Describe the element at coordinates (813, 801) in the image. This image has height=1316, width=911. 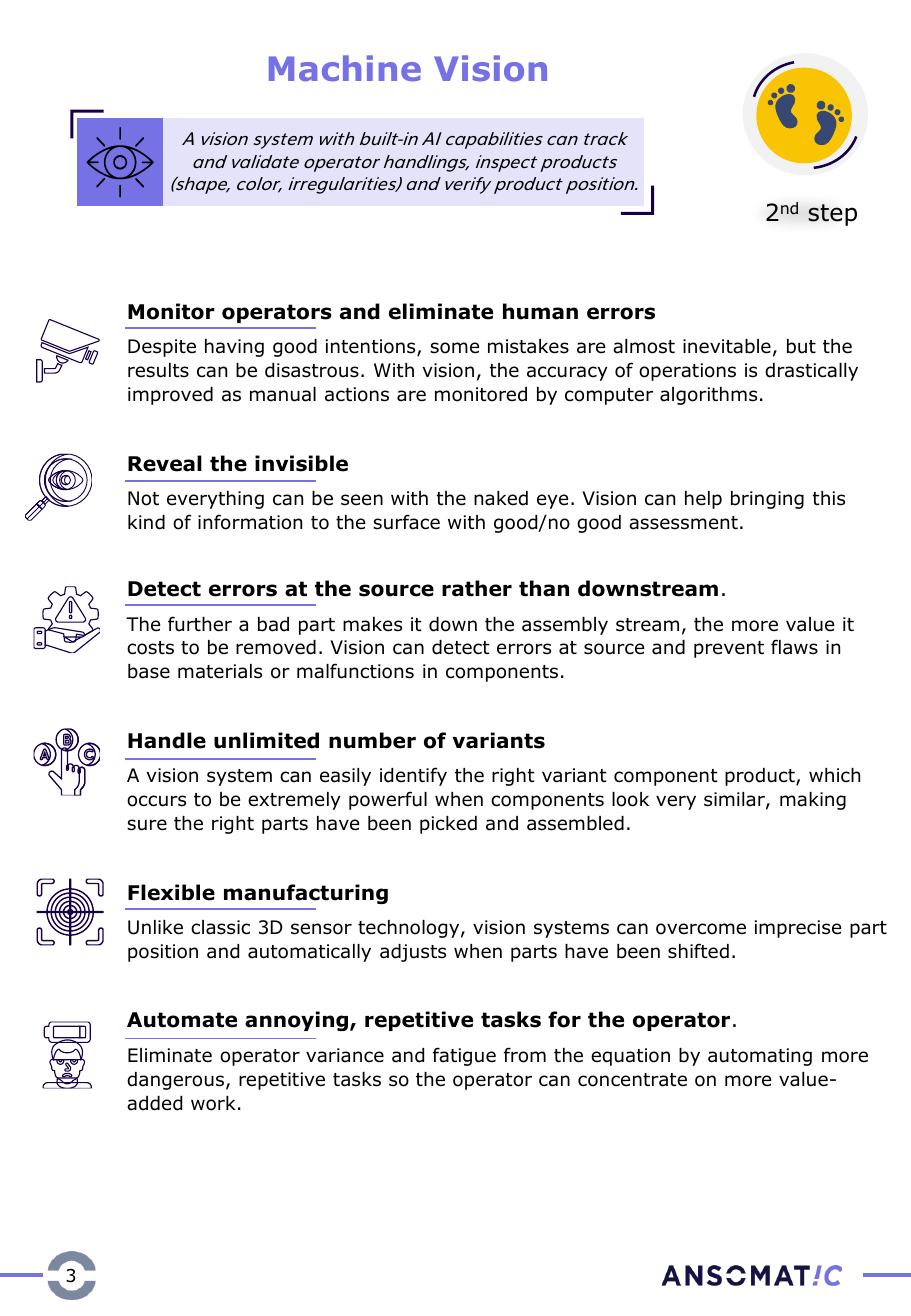
I see `making` at that location.
